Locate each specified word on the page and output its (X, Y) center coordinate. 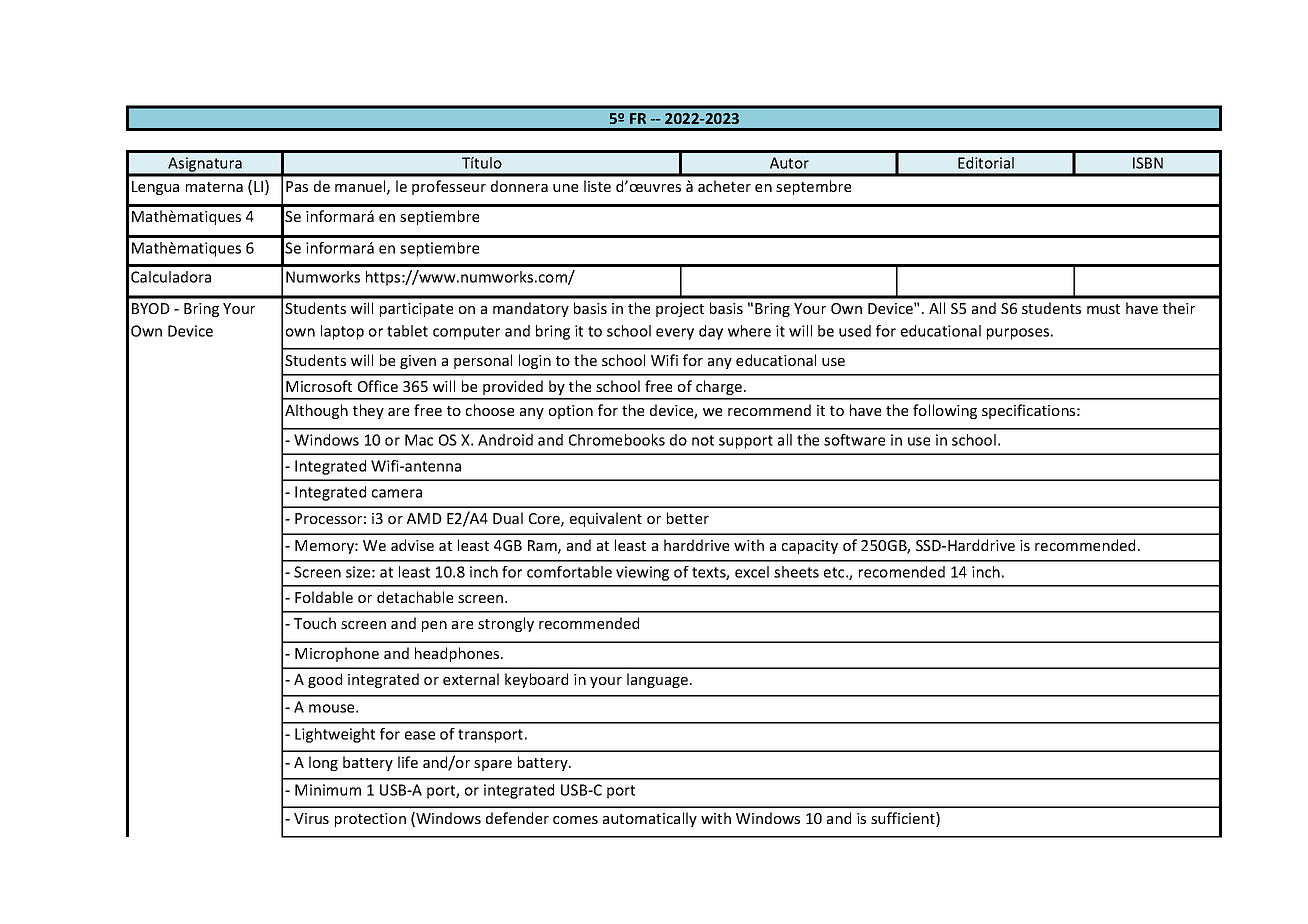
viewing (642, 573)
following (945, 411)
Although (316, 411)
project (680, 310)
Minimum (328, 790)
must (1103, 309)
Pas (297, 186)
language (659, 680)
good (325, 680)
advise (412, 545)
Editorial (986, 163)
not (703, 440)
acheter (724, 186)
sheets (796, 572)
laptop (342, 332)
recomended (902, 572)
